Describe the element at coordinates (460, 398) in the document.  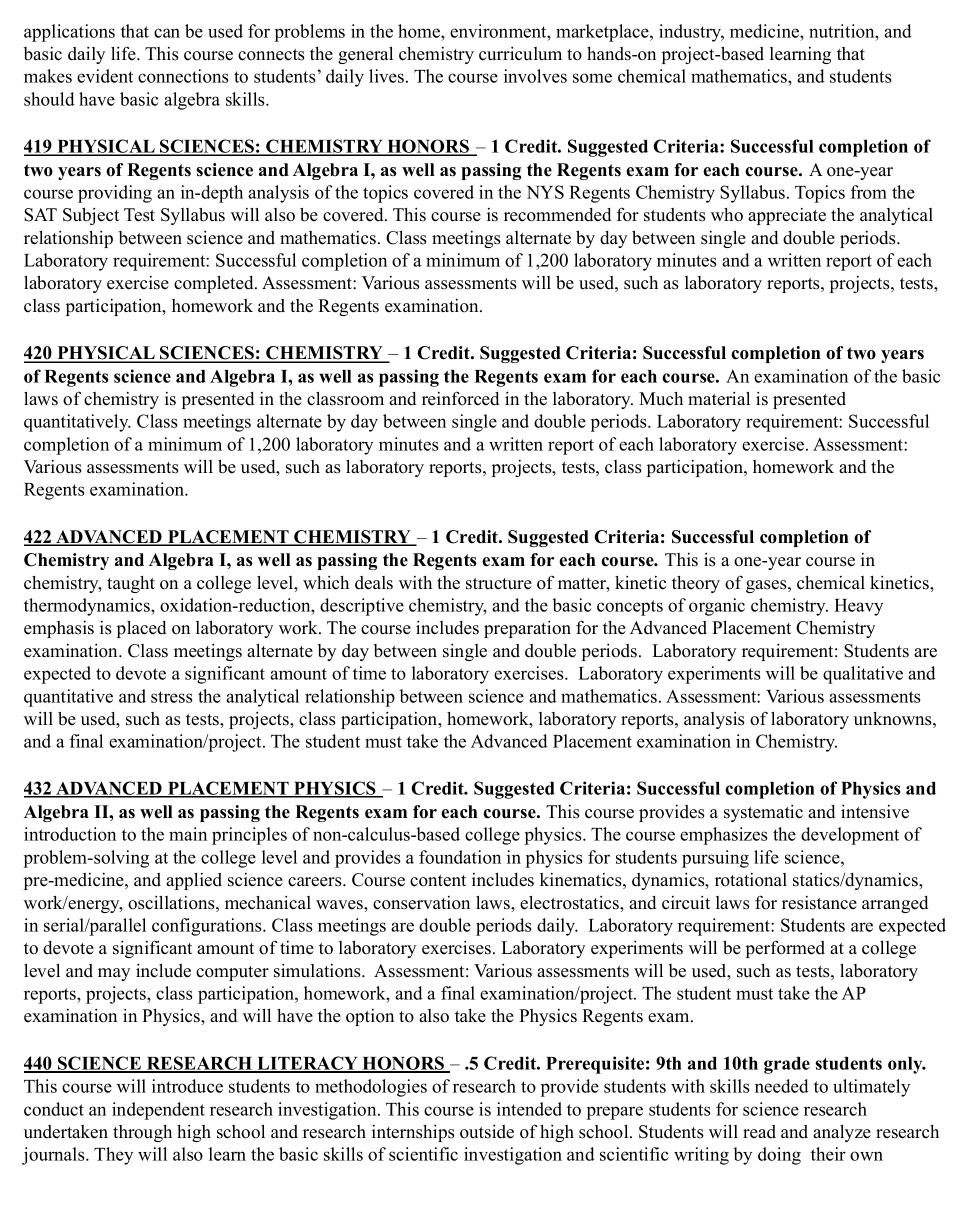
I see `reinforced` at that location.
